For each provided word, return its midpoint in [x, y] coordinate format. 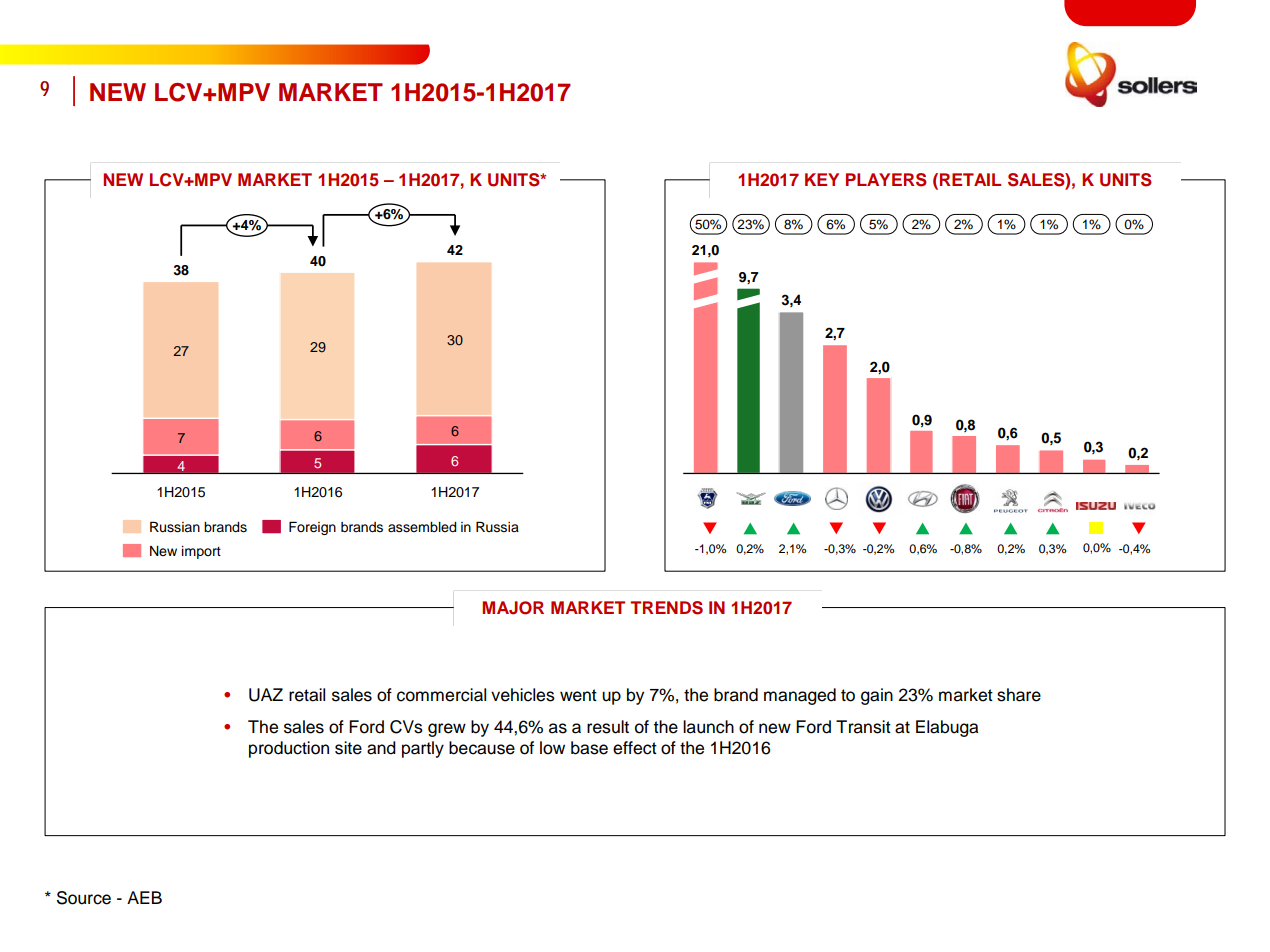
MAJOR [513, 608]
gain [877, 696]
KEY [822, 179]
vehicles [523, 695]
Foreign [312, 528]
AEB [144, 897]
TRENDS [666, 608]
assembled [422, 527]
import [201, 552]
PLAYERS [886, 180]
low [552, 748]
